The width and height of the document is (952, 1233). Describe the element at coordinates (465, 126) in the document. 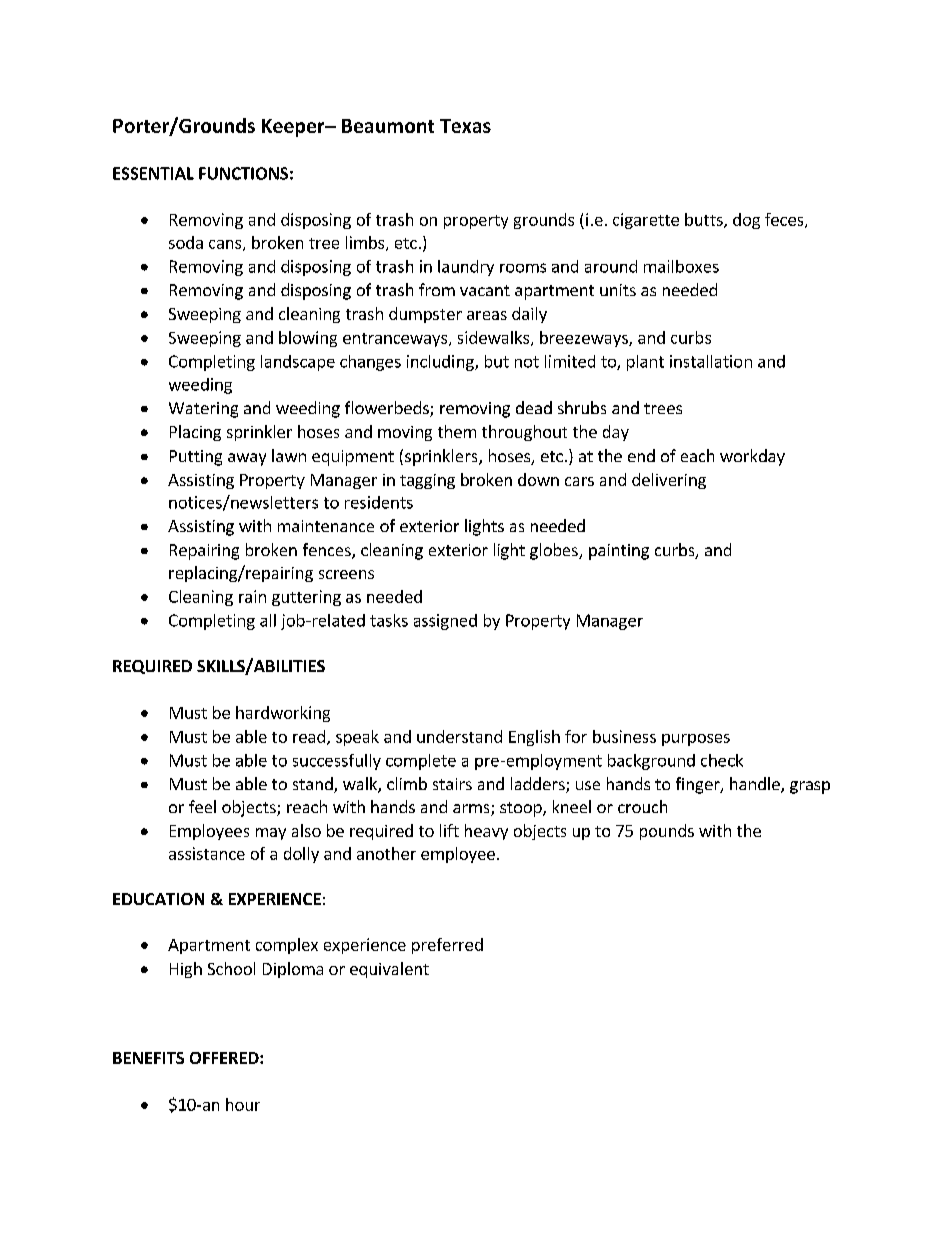

I see `Texas` at that location.
